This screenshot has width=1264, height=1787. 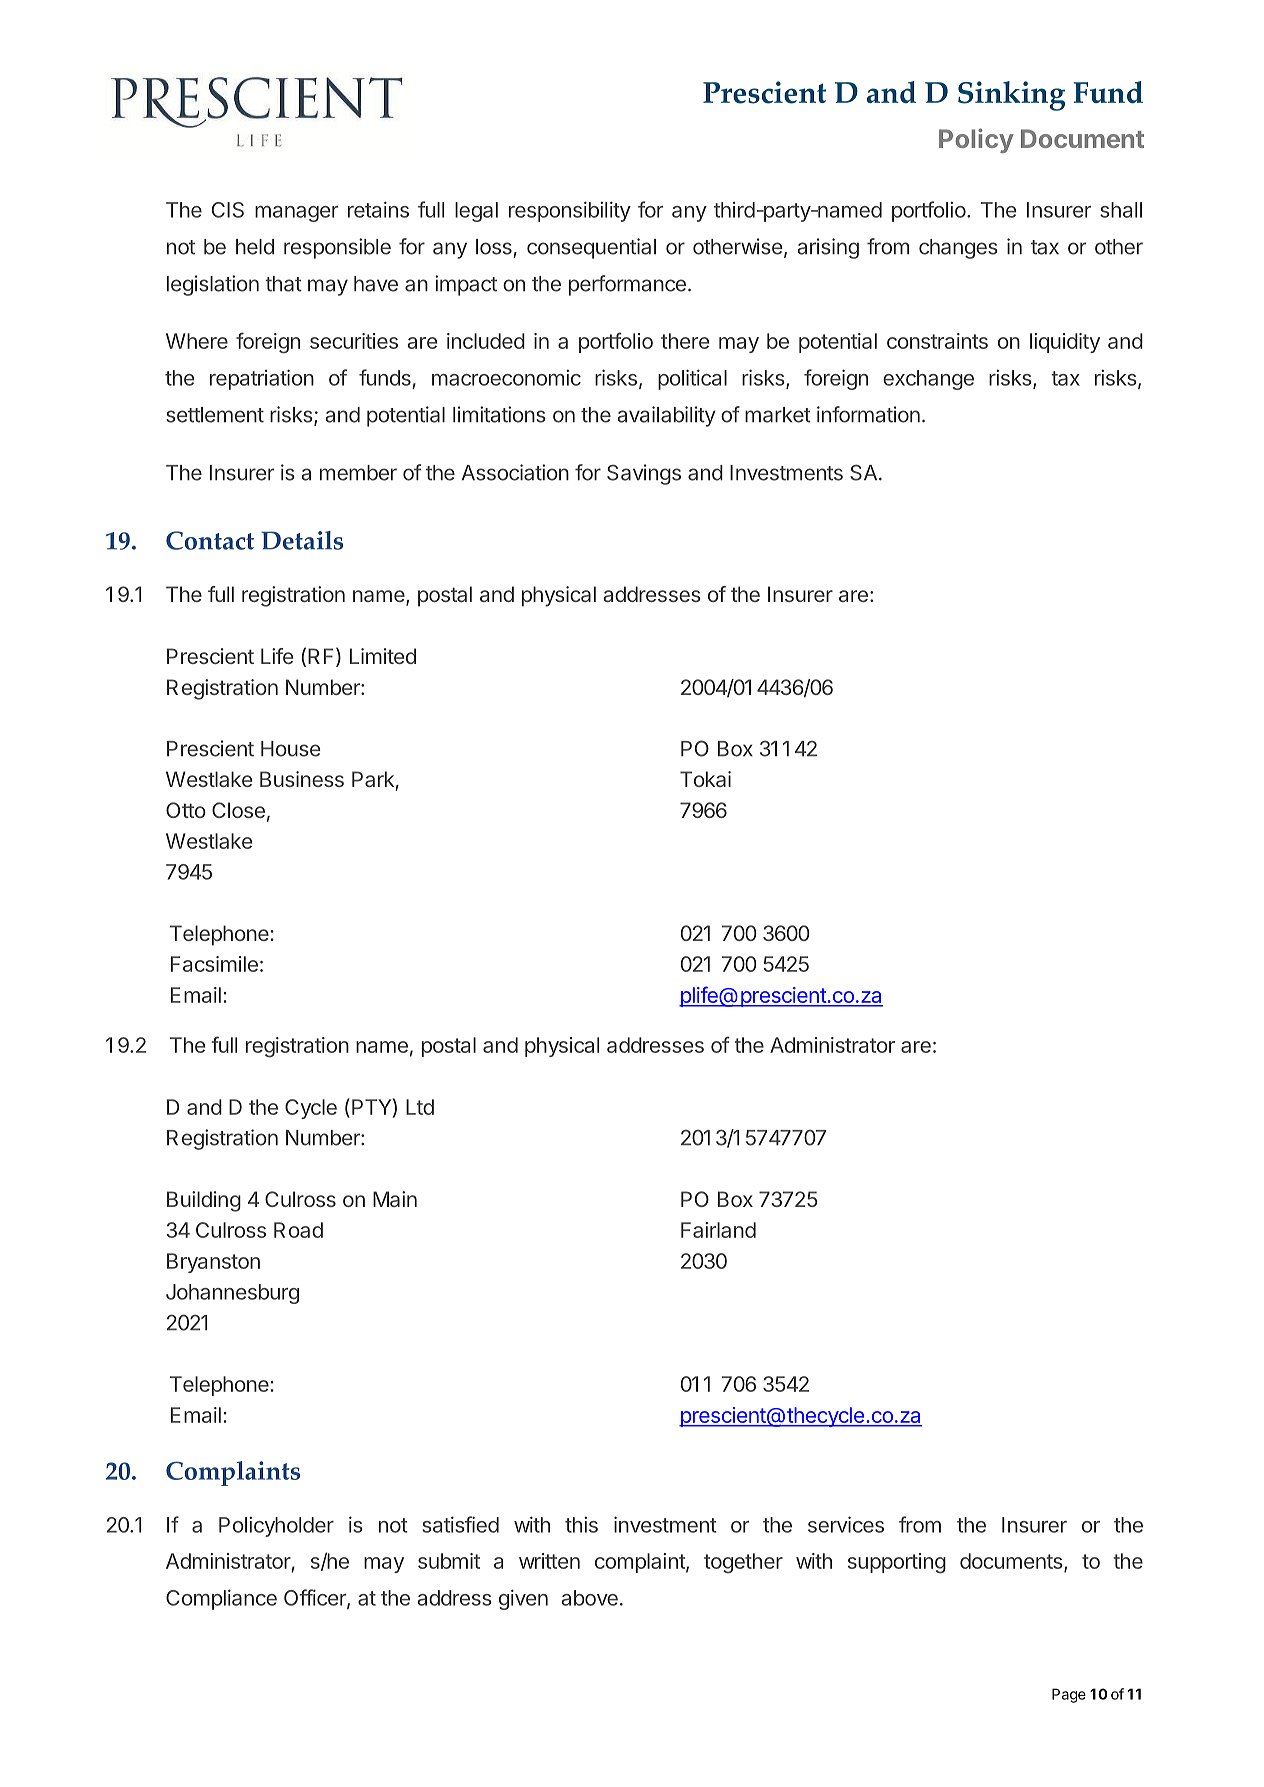 I want to click on above, so click(x=589, y=1598).
